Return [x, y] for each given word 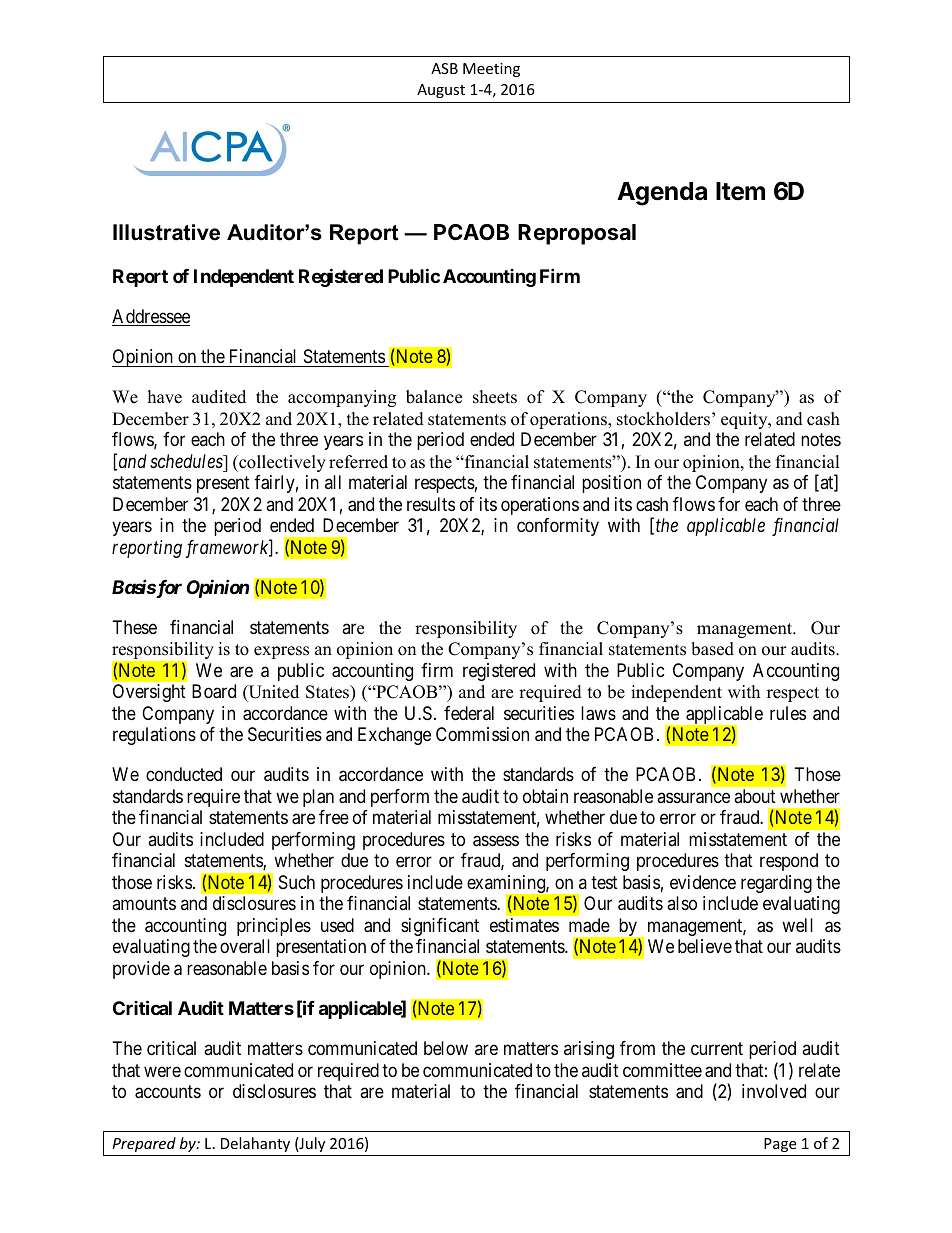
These [135, 627]
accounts [168, 1092]
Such [297, 882]
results [431, 504]
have [165, 397]
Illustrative [166, 232]
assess [496, 841]
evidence [703, 882]
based [712, 649]
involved [774, 1091]
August [441, 91]
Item [740, 191]
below [446, 1048]
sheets [495, 397]
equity [745, 420]
